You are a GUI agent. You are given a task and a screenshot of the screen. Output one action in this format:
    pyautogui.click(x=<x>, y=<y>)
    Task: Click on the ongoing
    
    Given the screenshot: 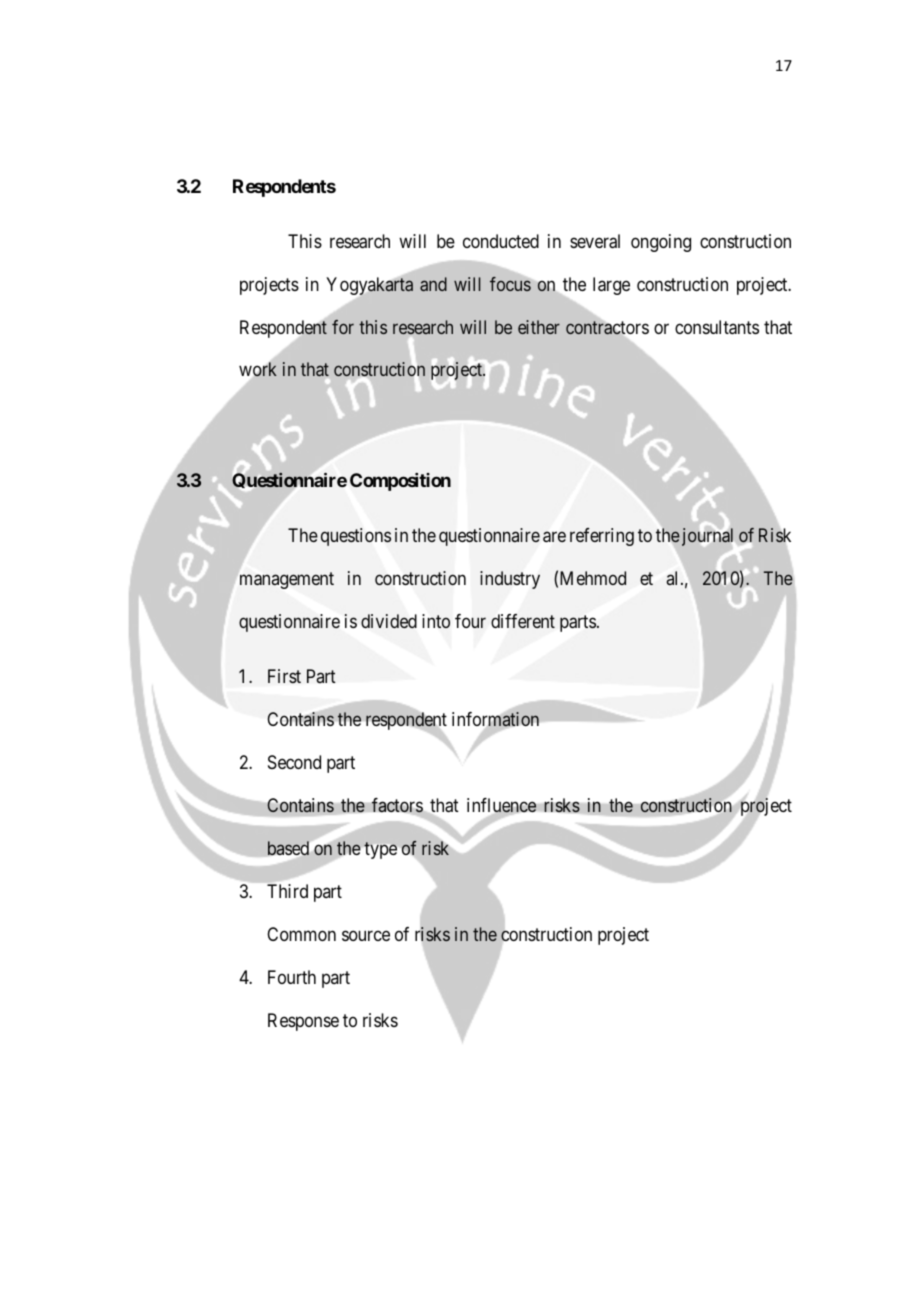 What is the action you would take?
    pyautogui.click(x=661, y=243)
